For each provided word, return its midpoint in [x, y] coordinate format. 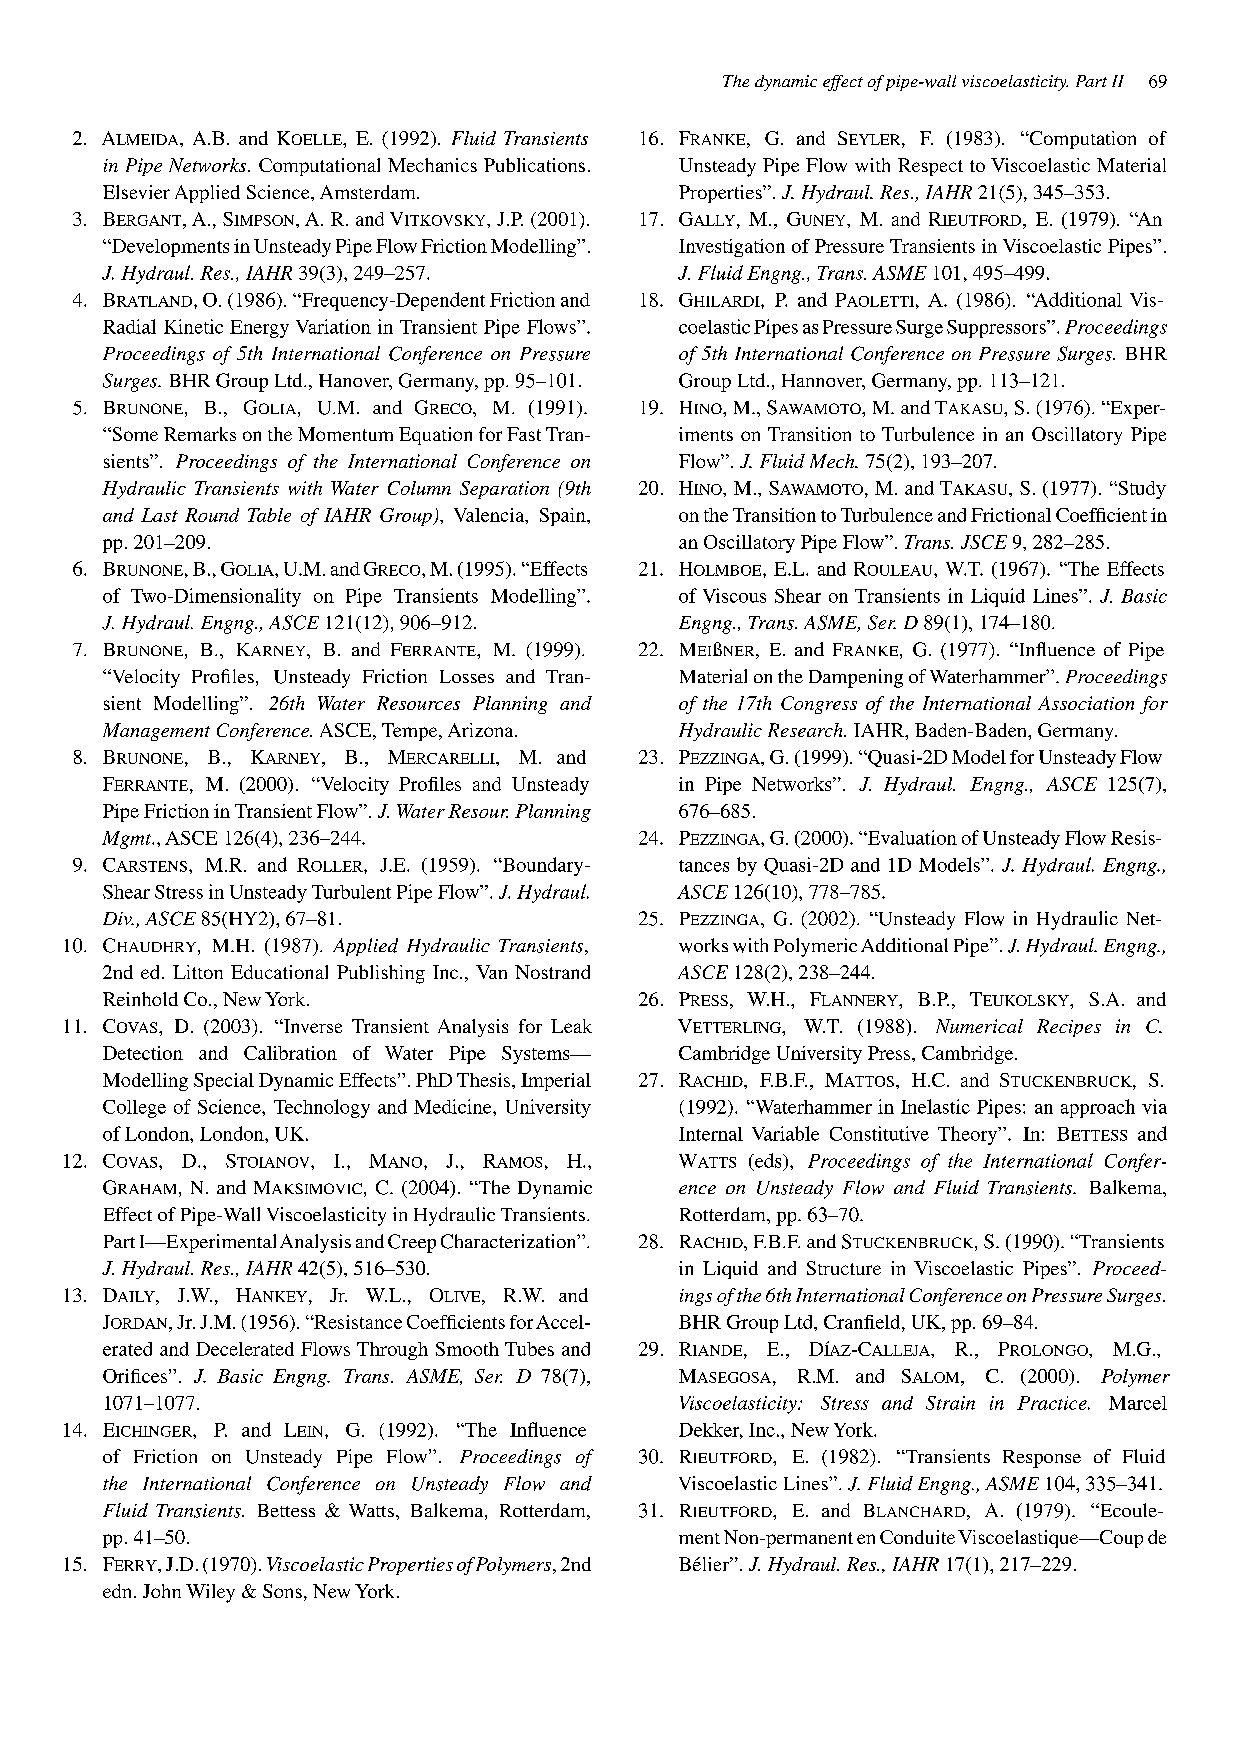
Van [491, 972]
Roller [331, 865]
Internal [711, 1134]
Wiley [210, 1593]
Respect [930, 167]
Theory [969, 1135]
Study [1141, 490]
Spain [564, 517]
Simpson [260, 219]
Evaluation [911, 837]
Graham [139, 1187]
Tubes [529, 1349]
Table [269, 515]
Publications [534, 165]
